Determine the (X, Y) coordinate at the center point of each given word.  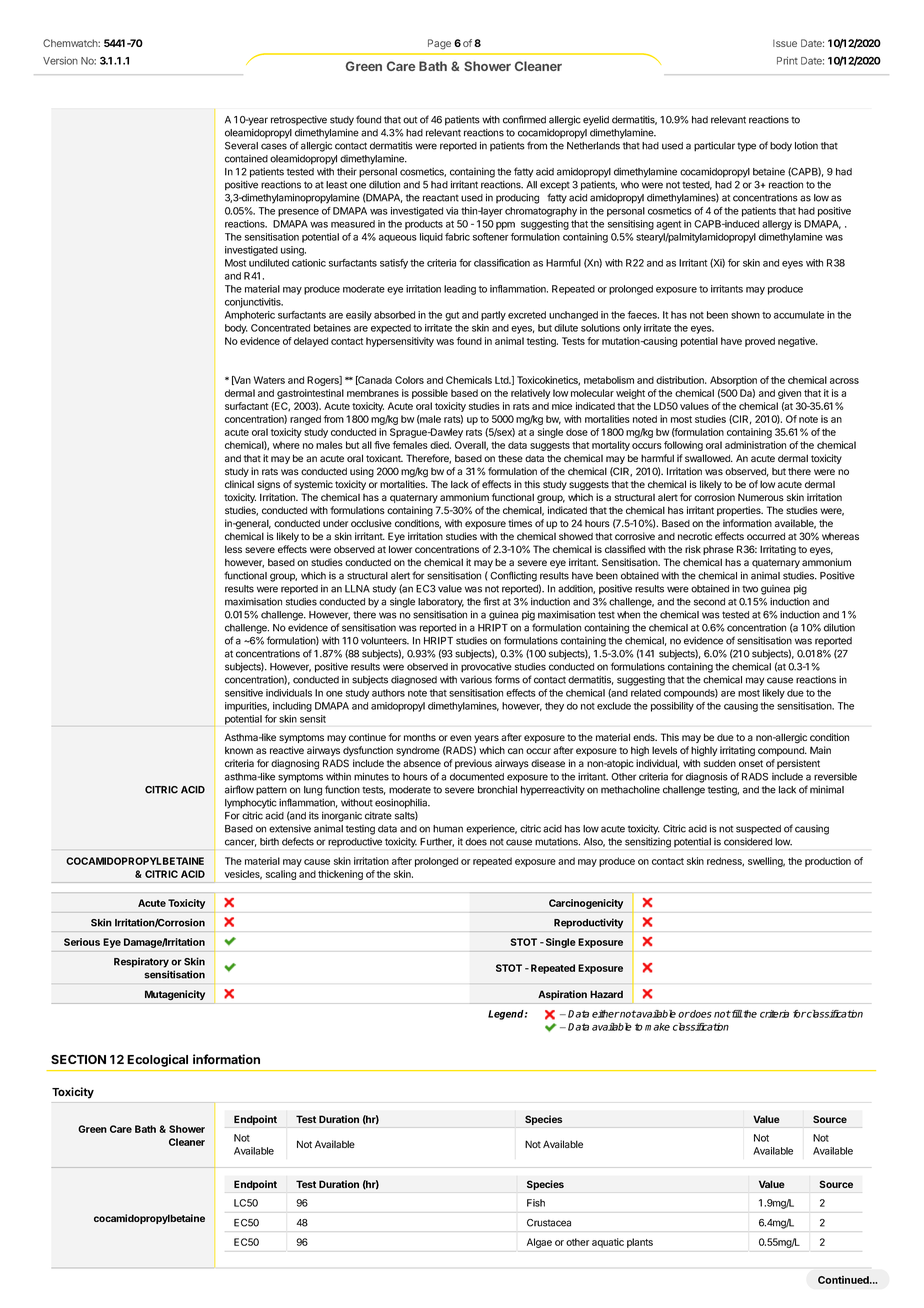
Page (439, 44)
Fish (536, 1203)
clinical (239, 484)
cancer (240, 843)
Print (787, 61)
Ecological (157, 1060)
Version (60, 61)
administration (755, 445)
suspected (758, 830)
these (510, 458)
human (448, 829)
